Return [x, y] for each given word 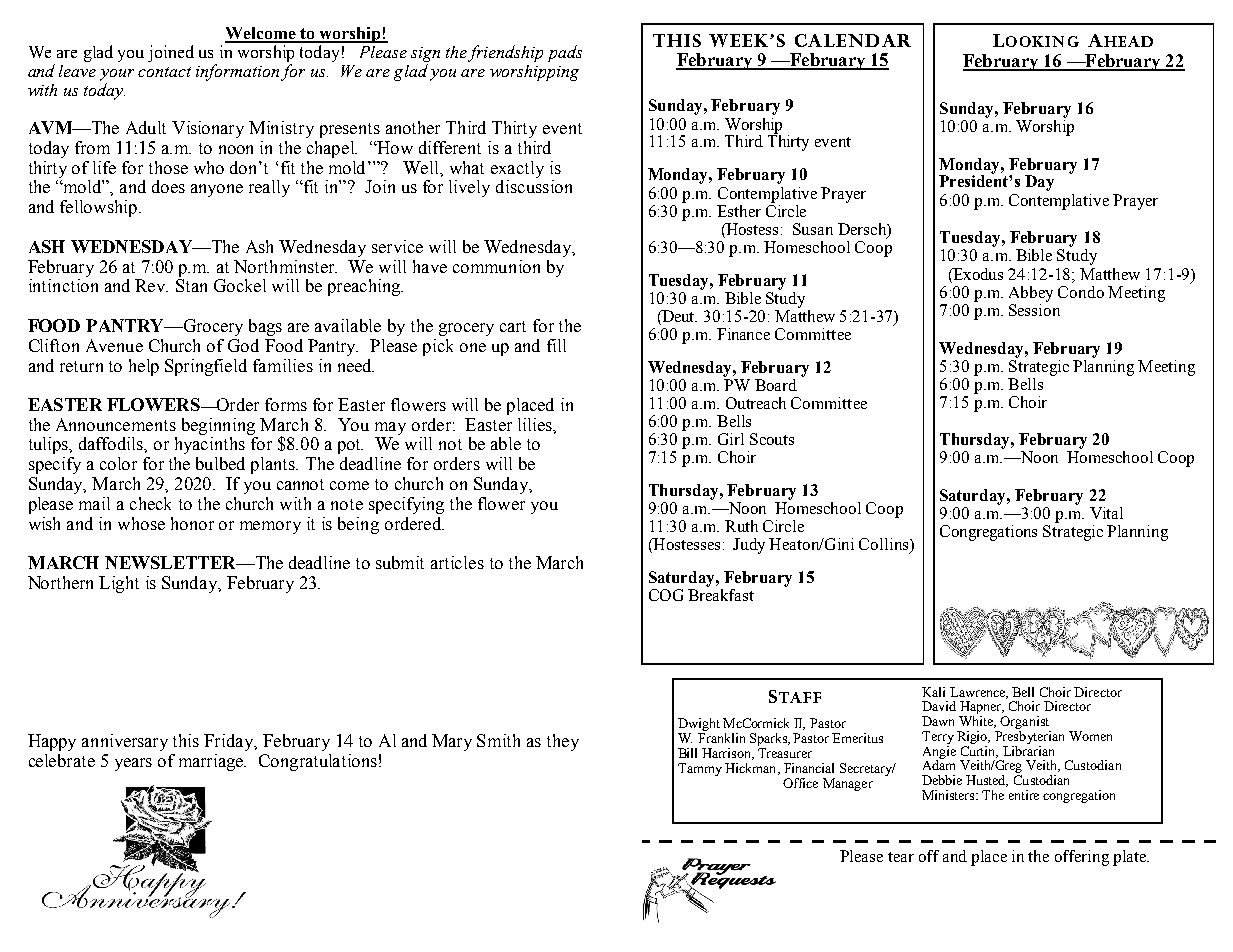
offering [1082, 858]
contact [164, 72]
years [133, 764]
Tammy [700, 769]
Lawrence [978, 693]
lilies [536, 424]
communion [496, 266]
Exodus [977, 274]
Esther [739, 211]
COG [666, 595]
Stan [191, 285]
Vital [1106, 513]
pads [565, 53]
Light [119, 584]
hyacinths [210, 445]
